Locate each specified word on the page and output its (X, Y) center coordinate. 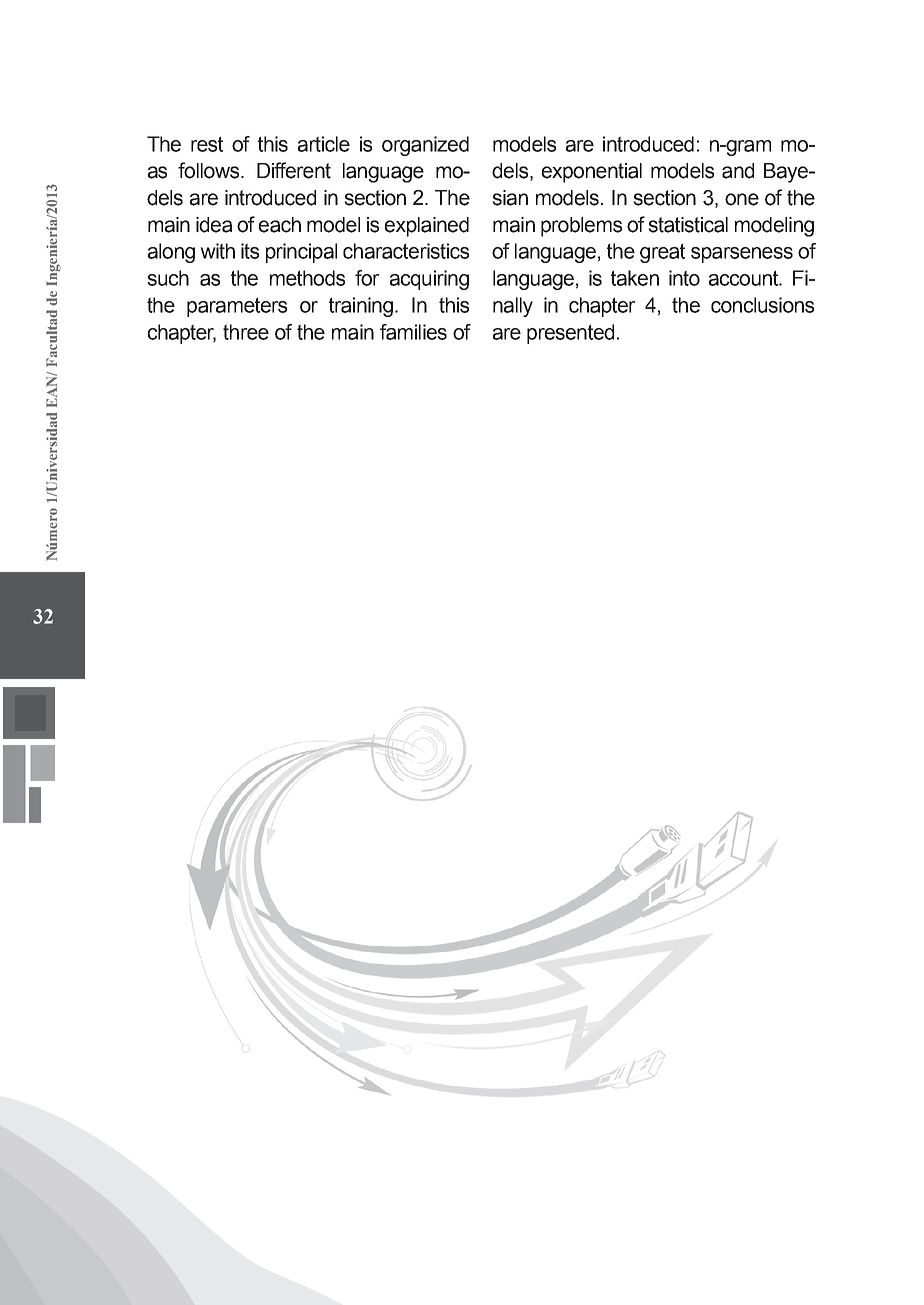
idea (214, 225)
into (684, 278)
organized (425, 146)
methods (307, 278)
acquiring (429, 280)
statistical (688, 225)
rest (207, 144)
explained (427, 227)
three (246, 332)
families (413, 332)
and (738, 171)
